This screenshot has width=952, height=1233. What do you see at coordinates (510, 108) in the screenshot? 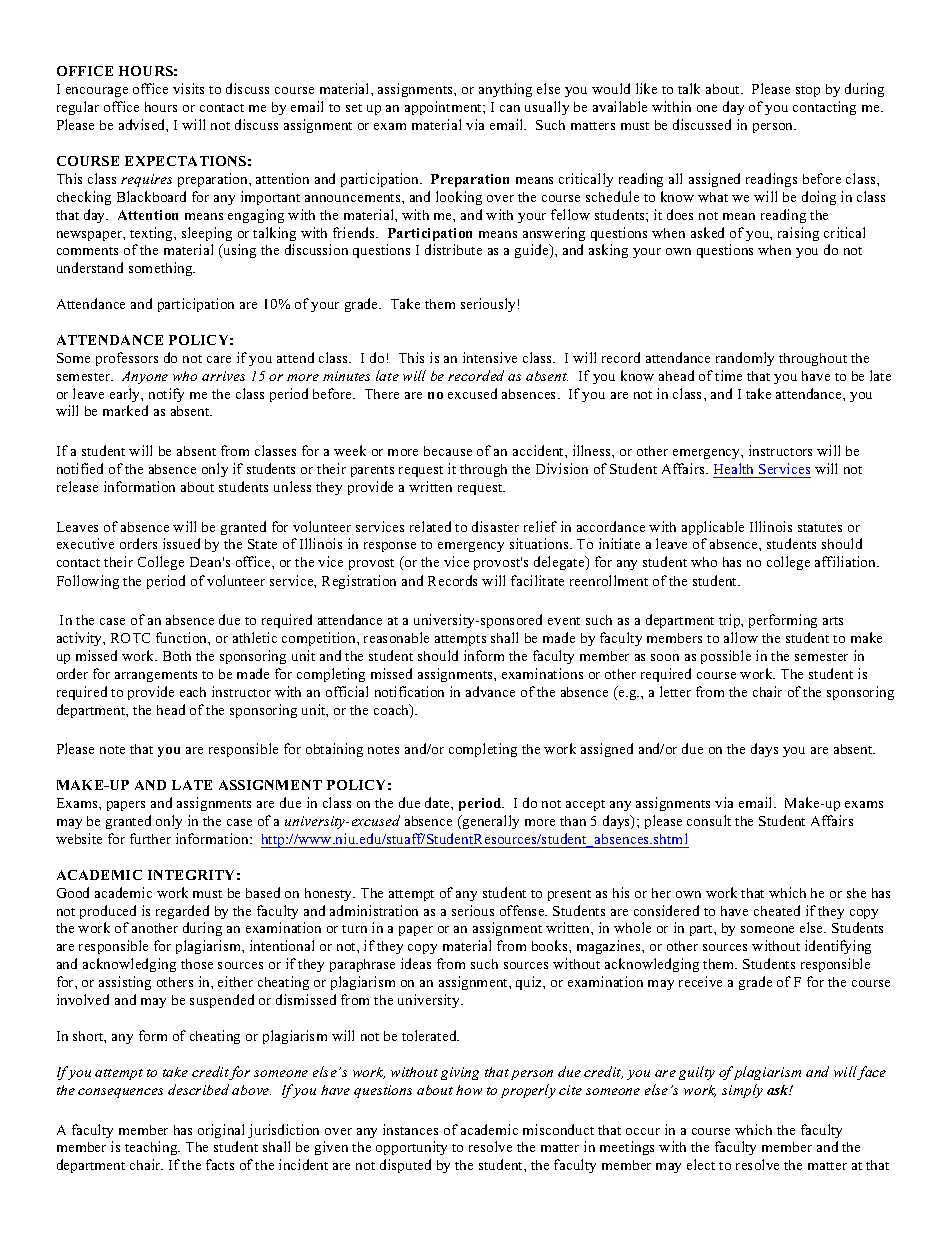
I see `can` at bounding box center [510, 108].
